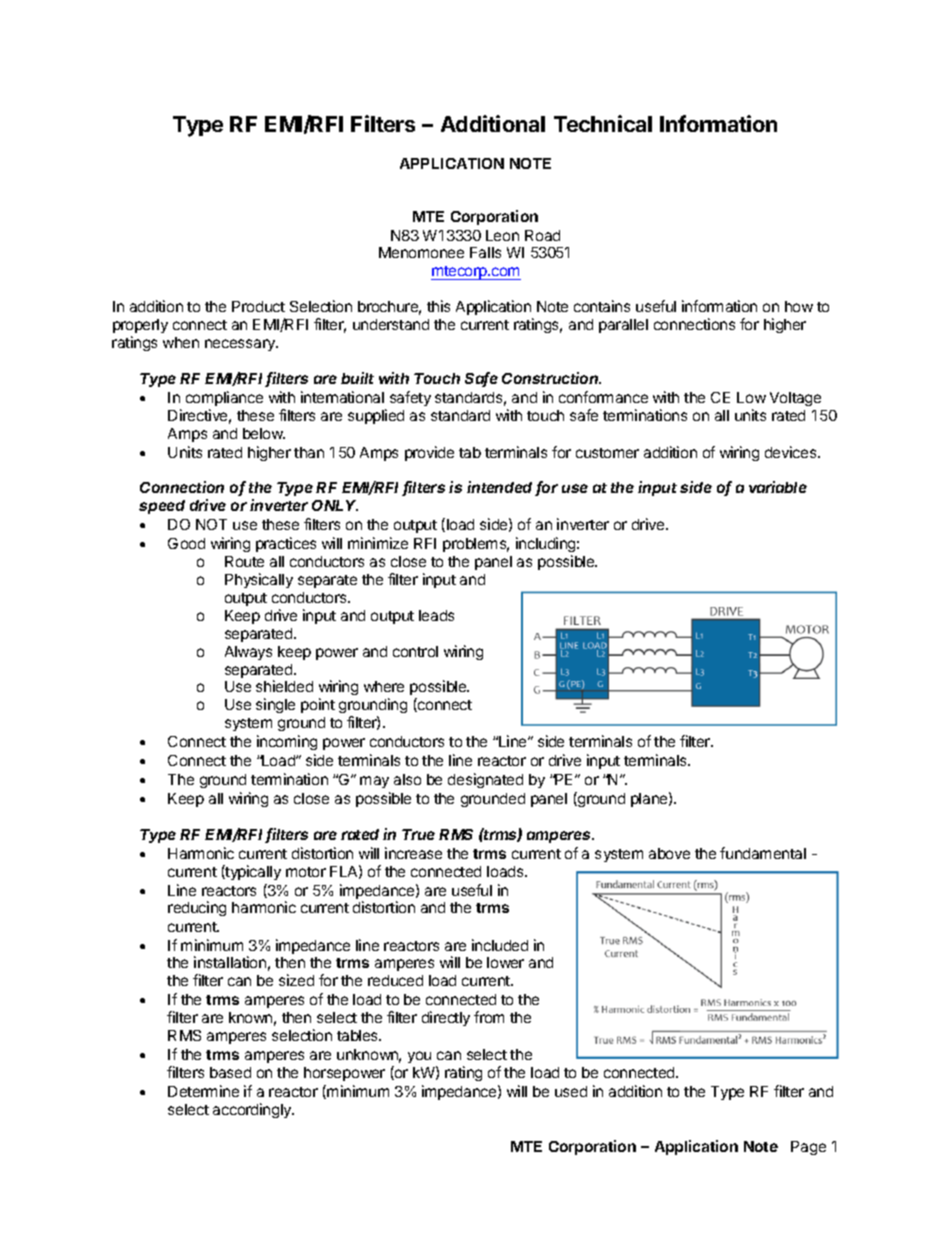  Describe the element at coordinates (603, 123) in the screenshot. I see `Technical` at that location.
